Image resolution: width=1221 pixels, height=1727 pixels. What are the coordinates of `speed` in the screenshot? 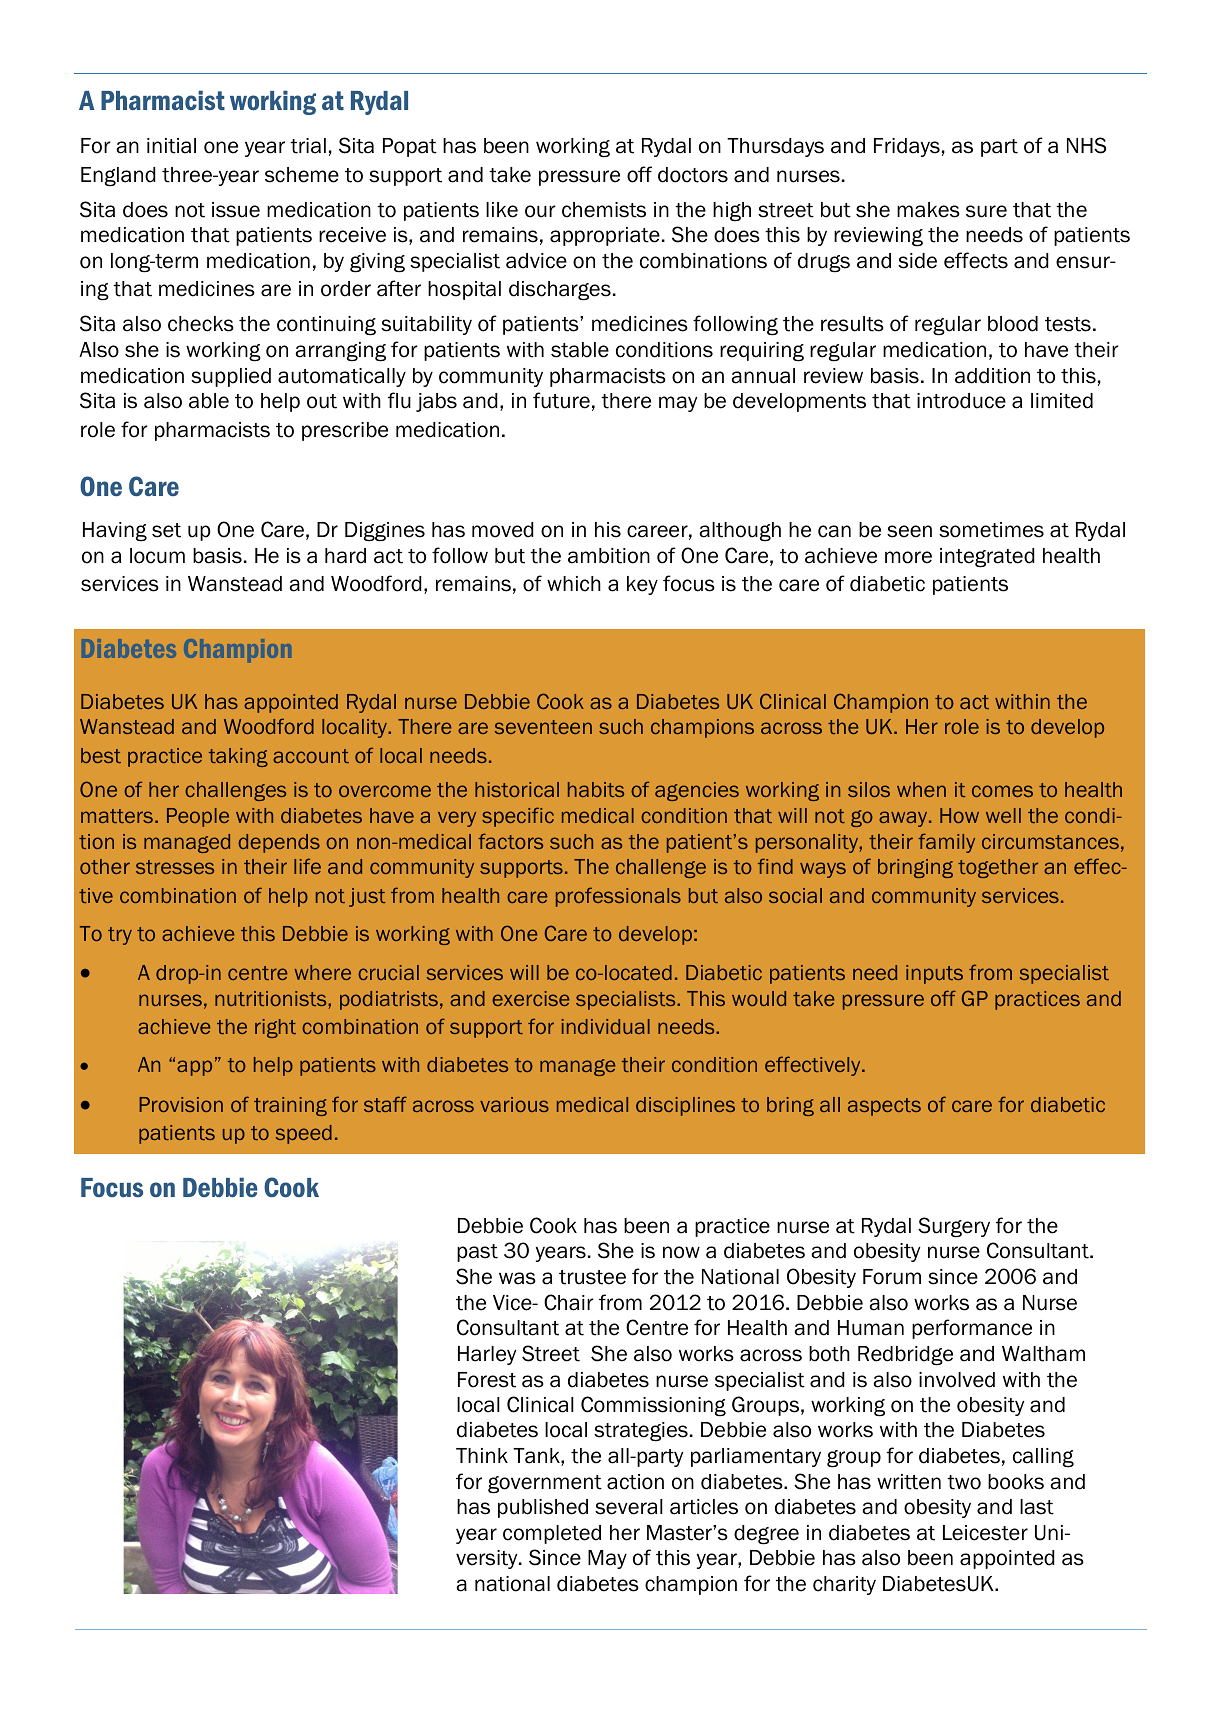 It's located at (304, 1134).
